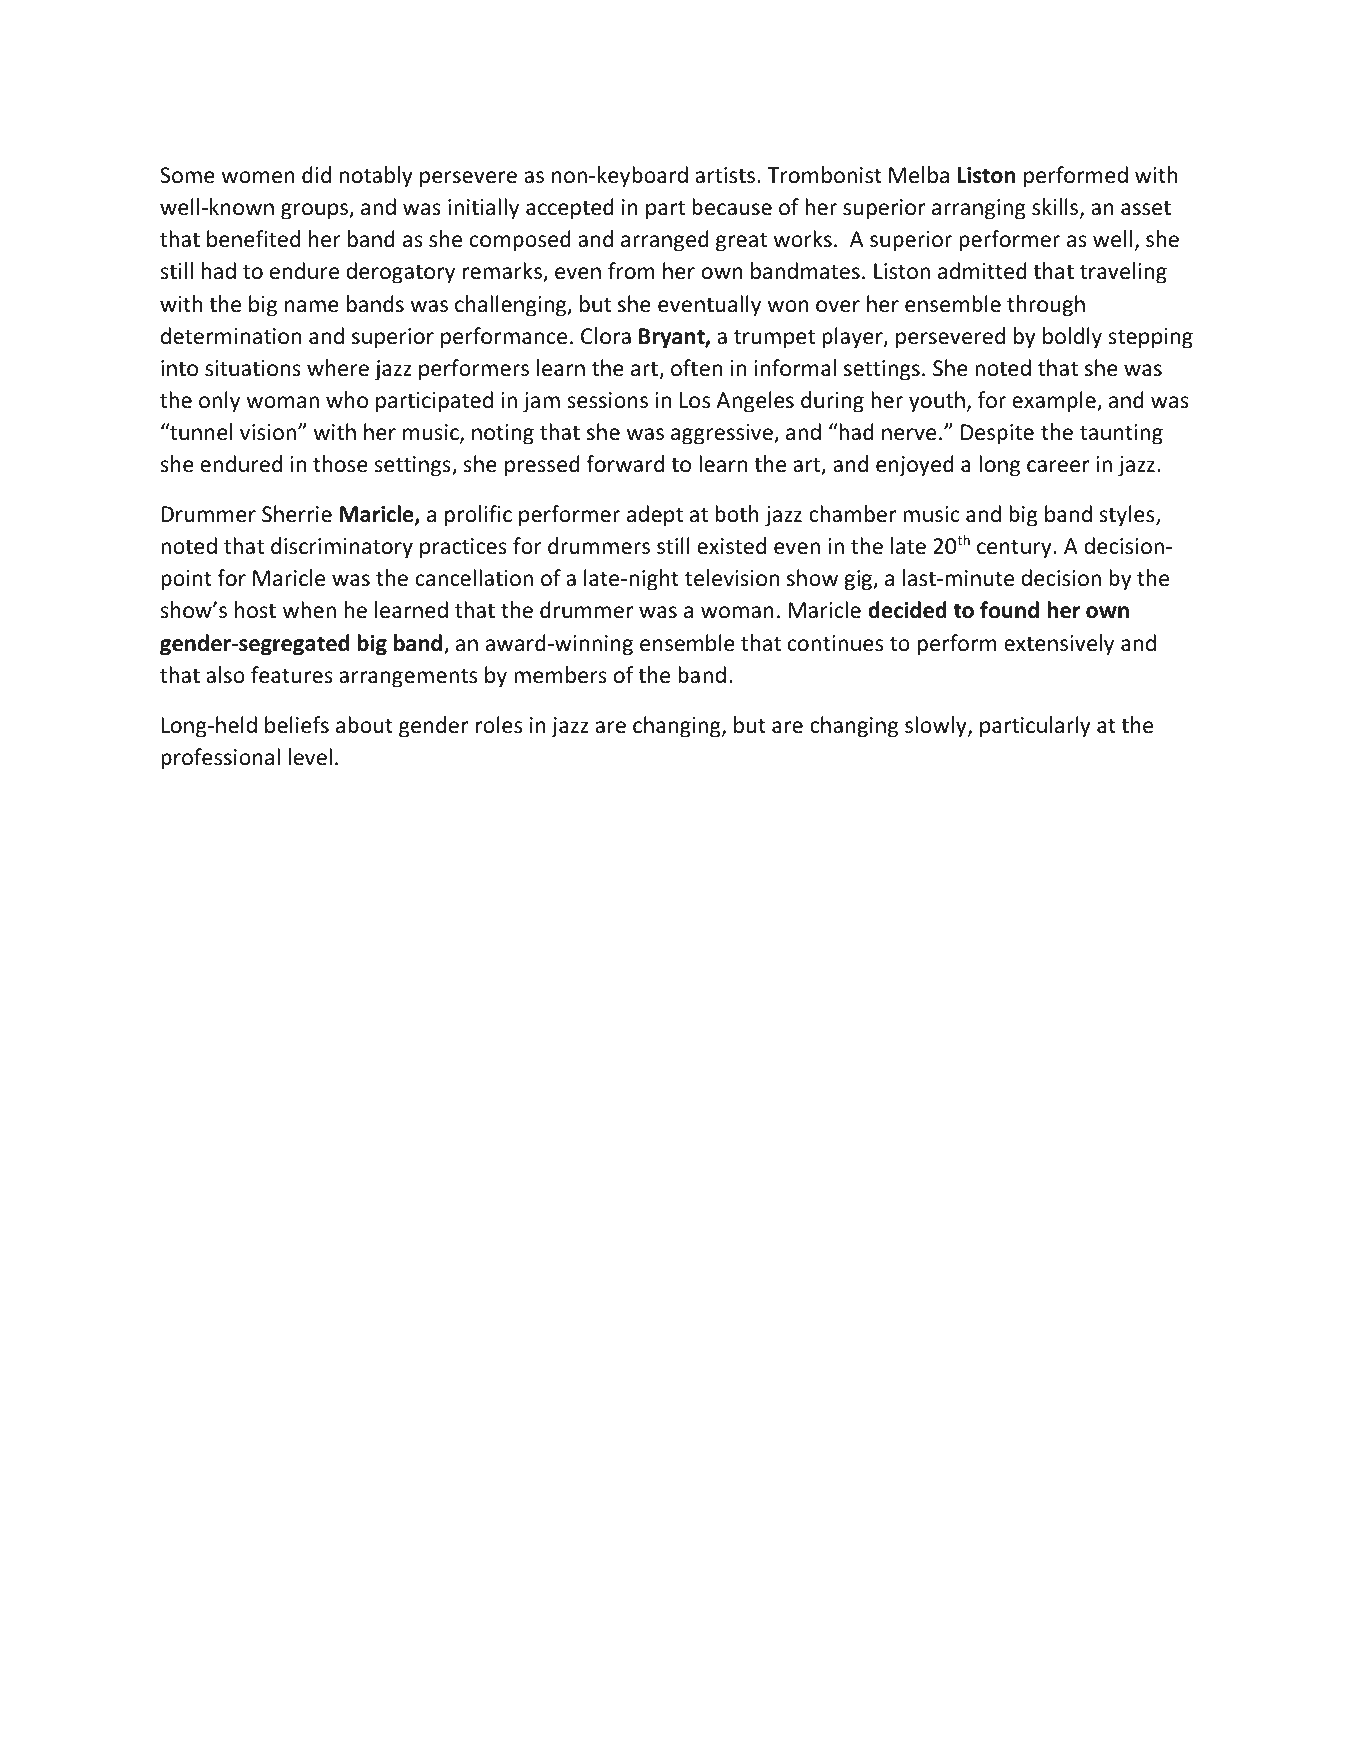 Image resolution: width=1358 pixels, height=1757 pixels. What do you see at coordinates (340, 464) in the screenshot?
I see `those` at bounding box center [340, 464].
